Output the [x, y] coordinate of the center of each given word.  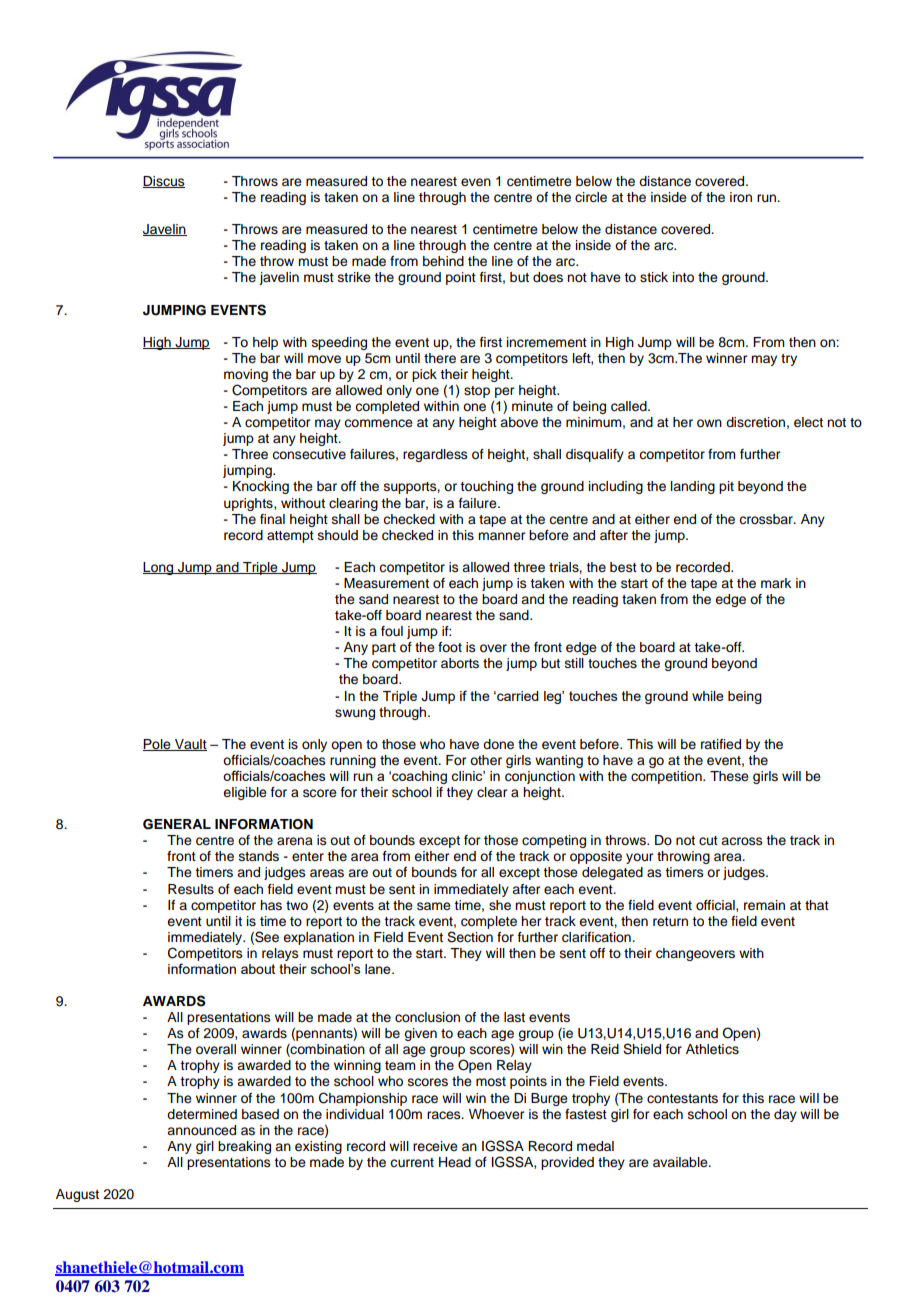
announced [201, 1130]
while [708, 696]
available [681, 1162]
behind [443, 261]
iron [741, 197]
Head [455, 1162]
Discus [164, 182]
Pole [158, 745]
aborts [460, 663]
